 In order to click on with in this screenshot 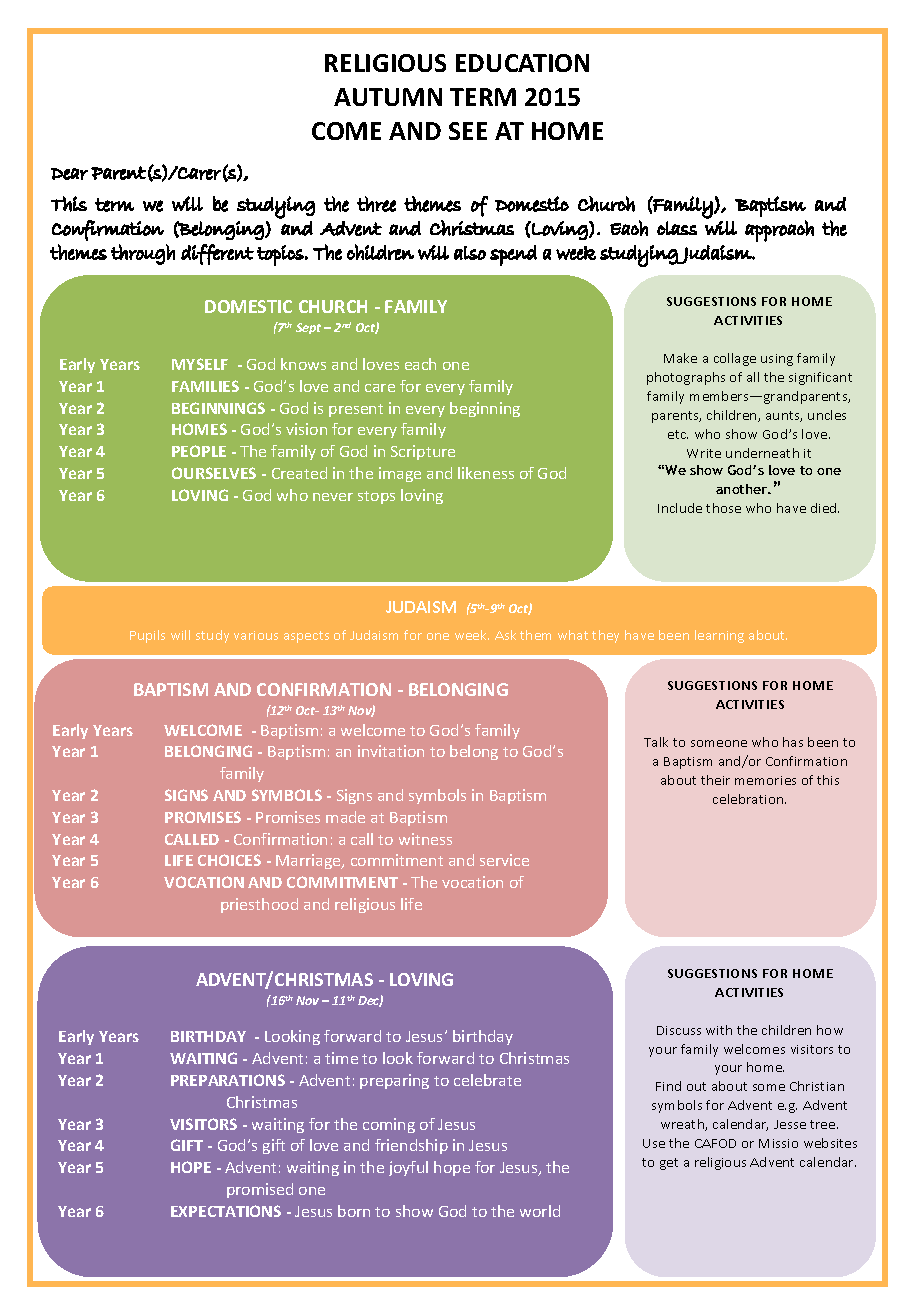, I will do `click(719, 1030)`.
